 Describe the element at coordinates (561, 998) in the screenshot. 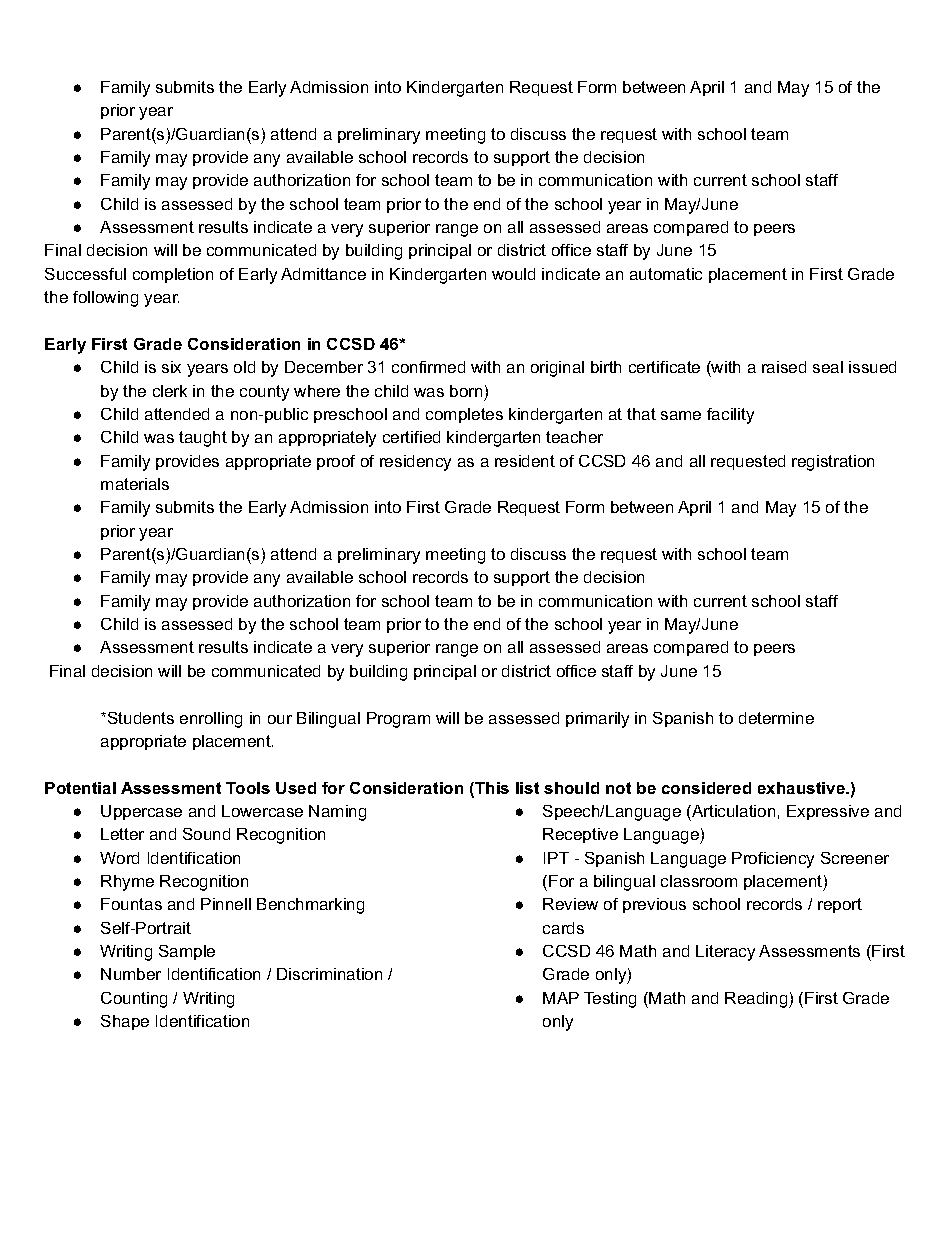

I see `MAP` at that location.
